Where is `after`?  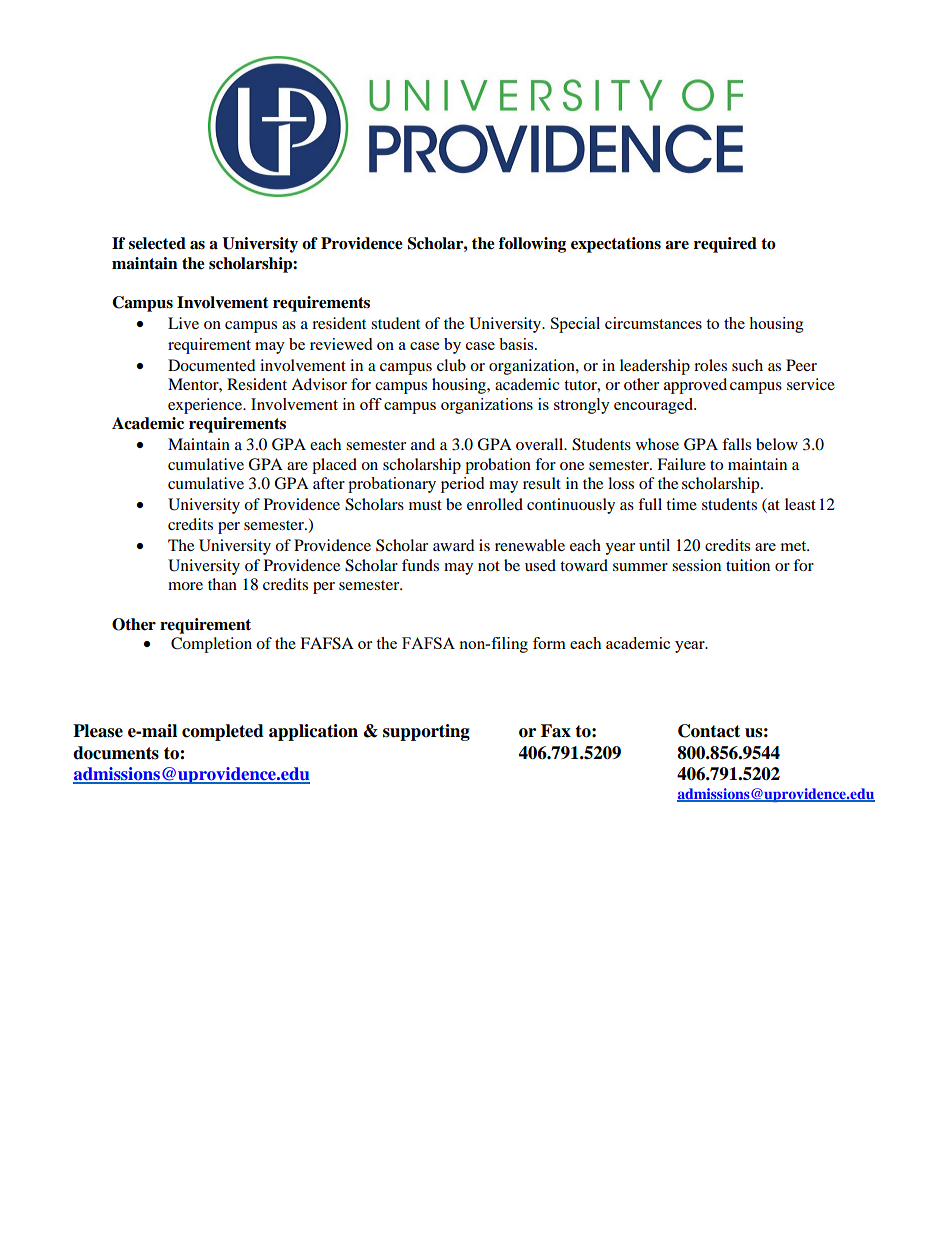 after is located at coordinates (329, 483).
